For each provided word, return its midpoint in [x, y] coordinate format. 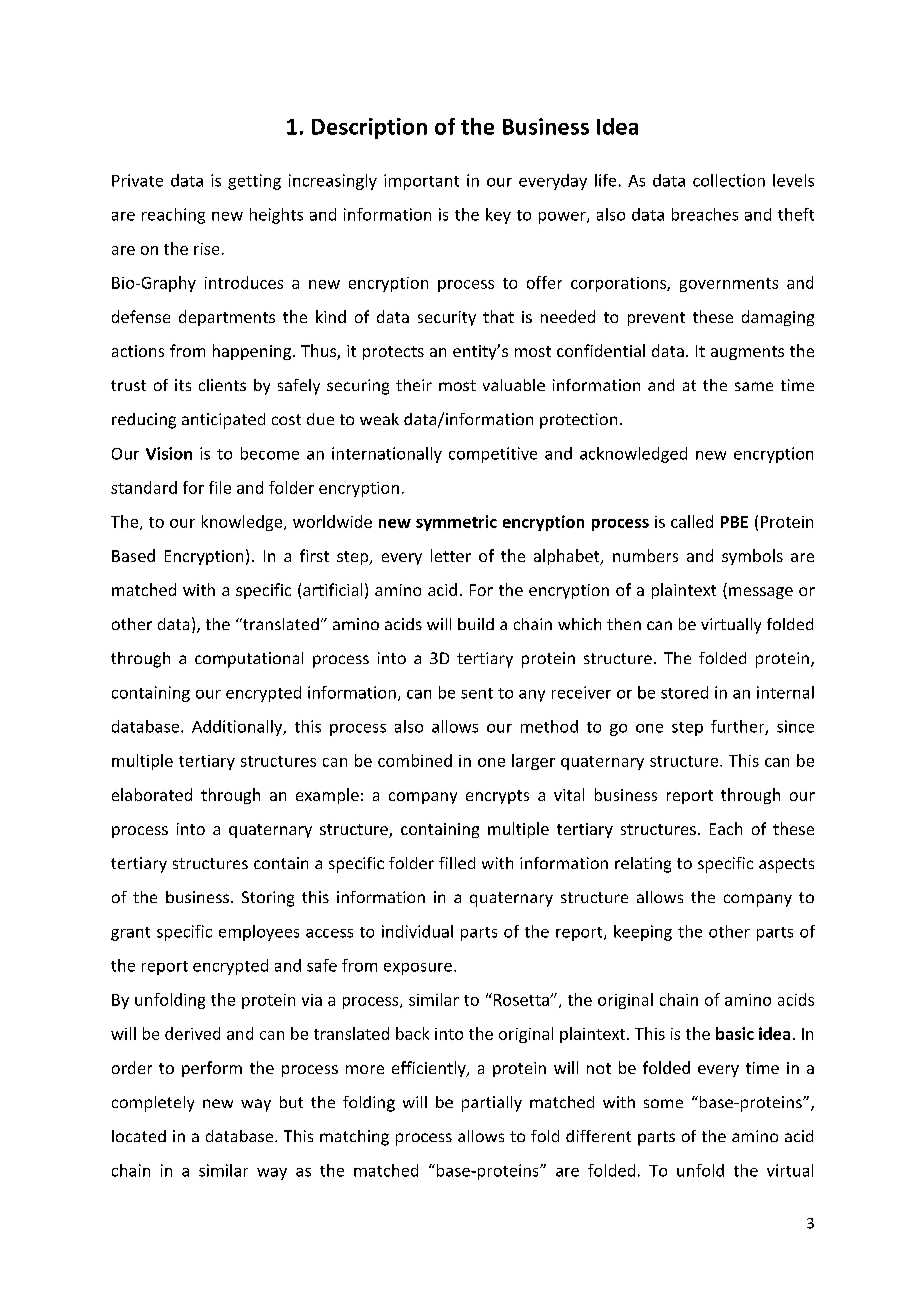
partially [492, 1104]
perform [212, 1069]
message [761, 593]
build [476, 624]
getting [254, 182]
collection [729, 180]
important [421, 182]
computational [249, 660]
